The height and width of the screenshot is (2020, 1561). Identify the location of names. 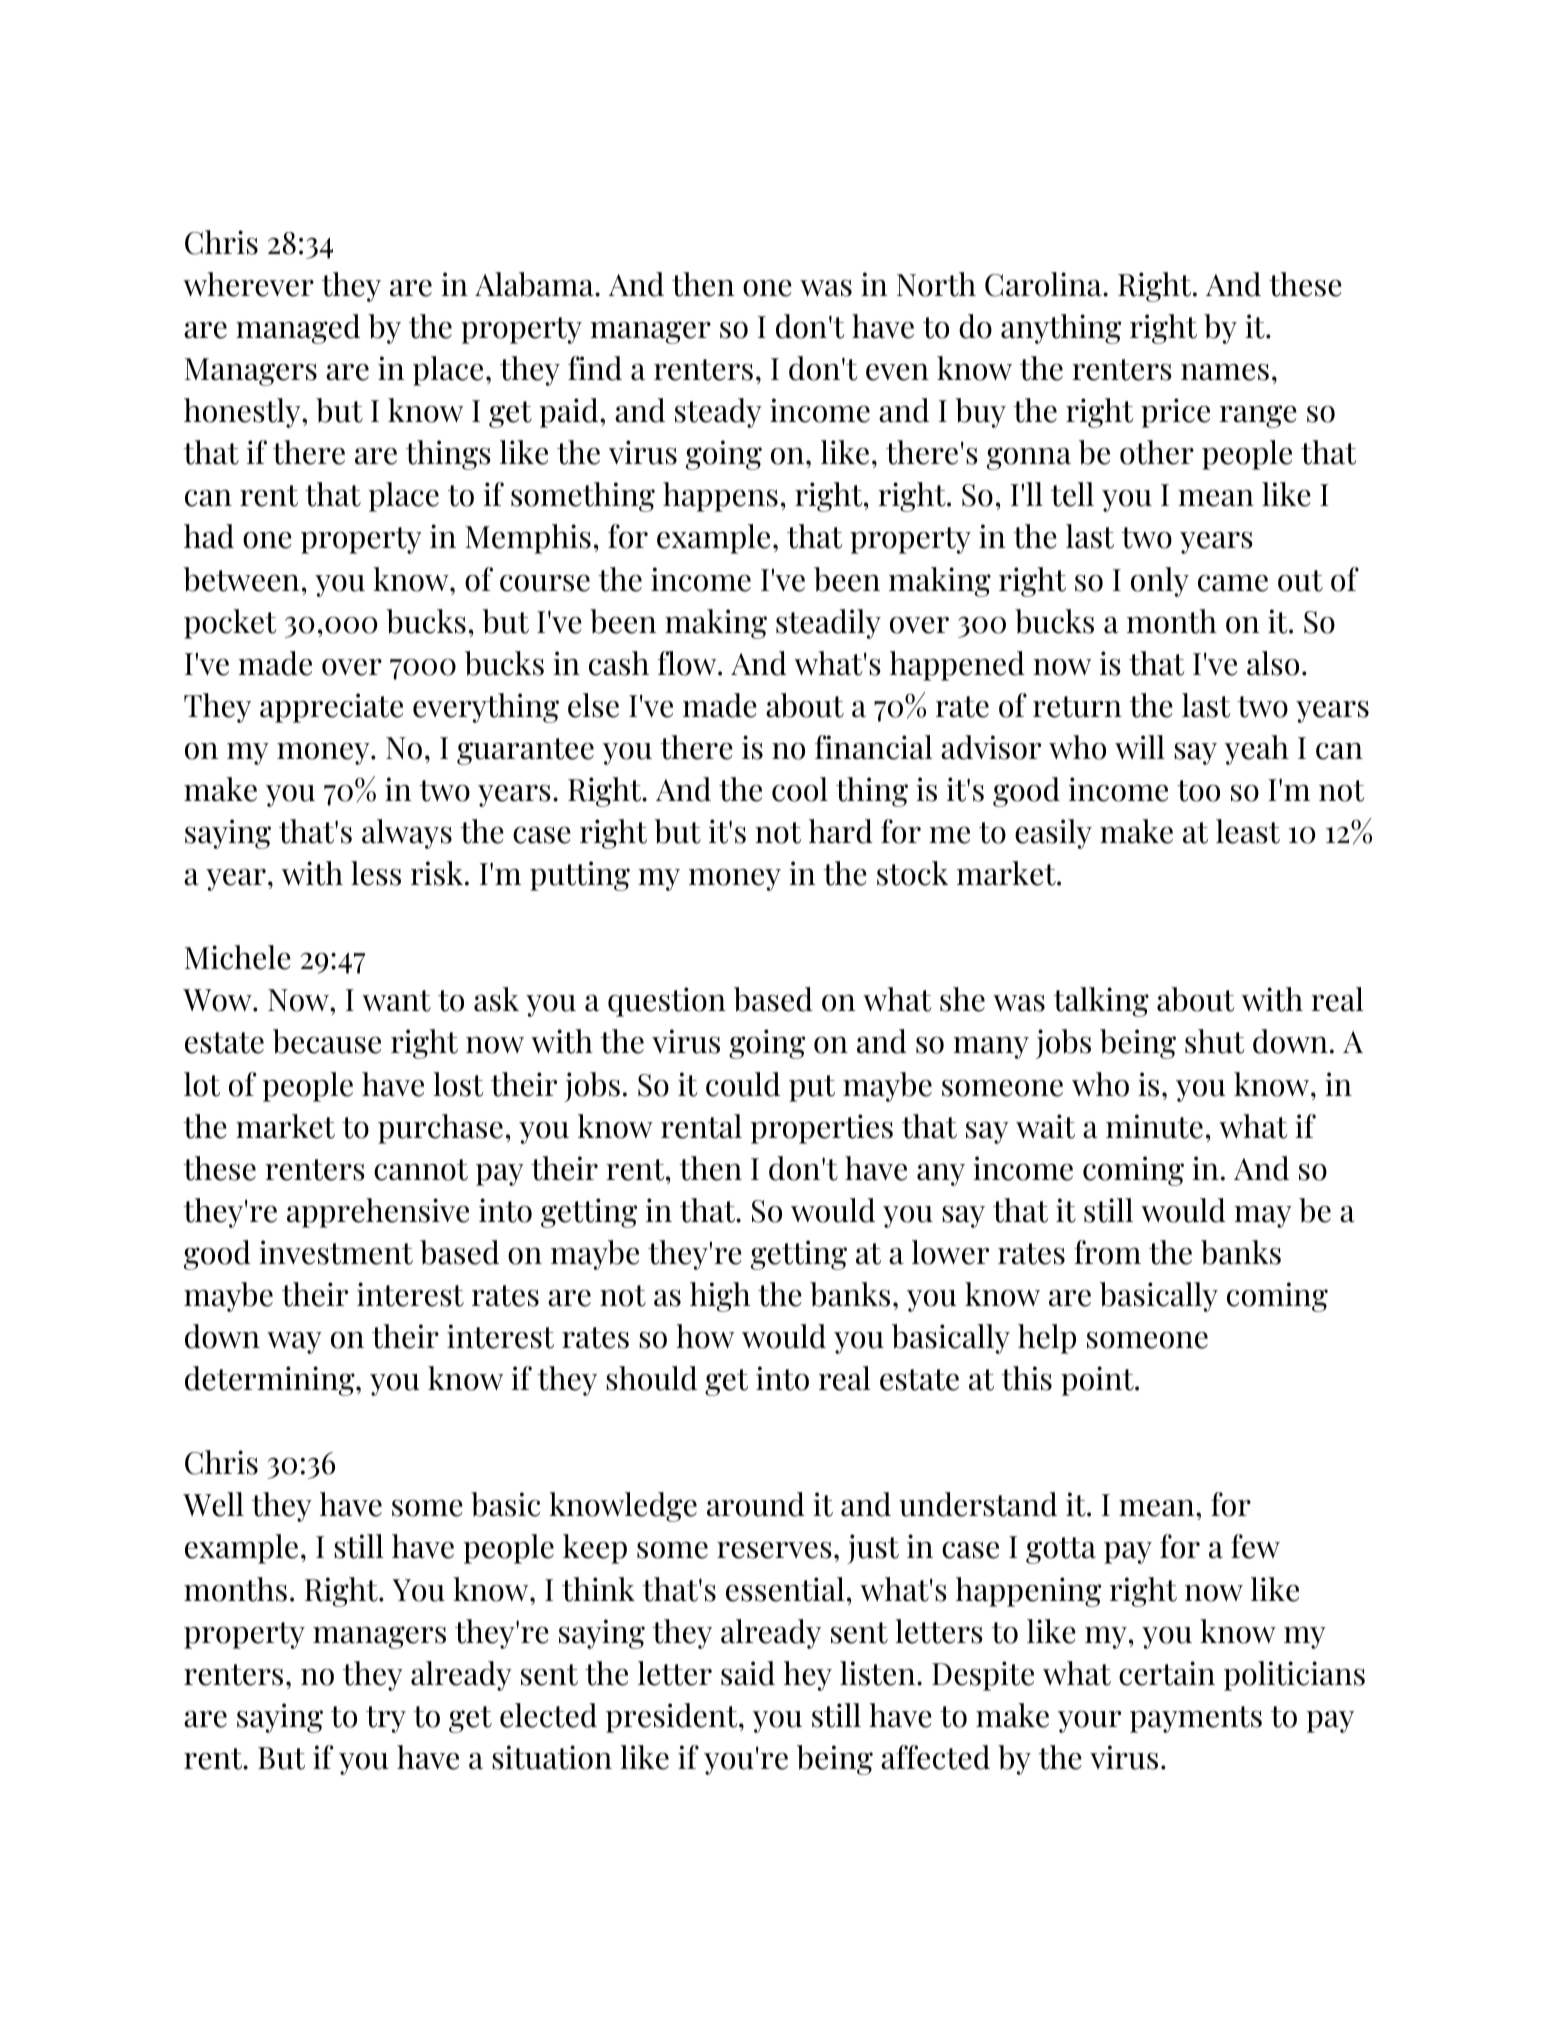
(1225, 372).
